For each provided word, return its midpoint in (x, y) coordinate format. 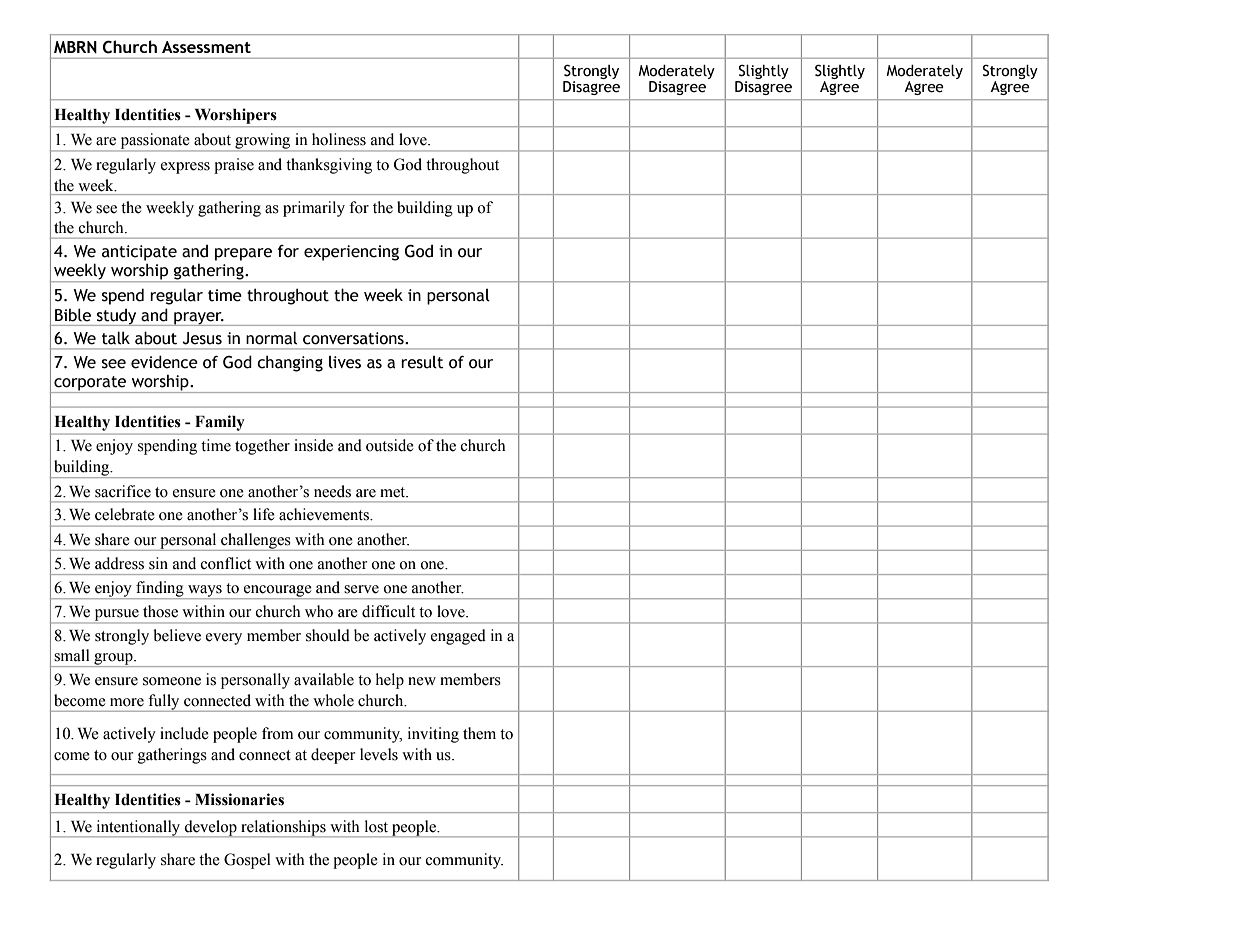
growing (263, 142)
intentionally (138, 828)
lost (376, 826)
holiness (339, 139)
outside (390, 445)
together (262, 447)
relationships (283, 828)
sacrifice (123, 491)
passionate (155, 142)
